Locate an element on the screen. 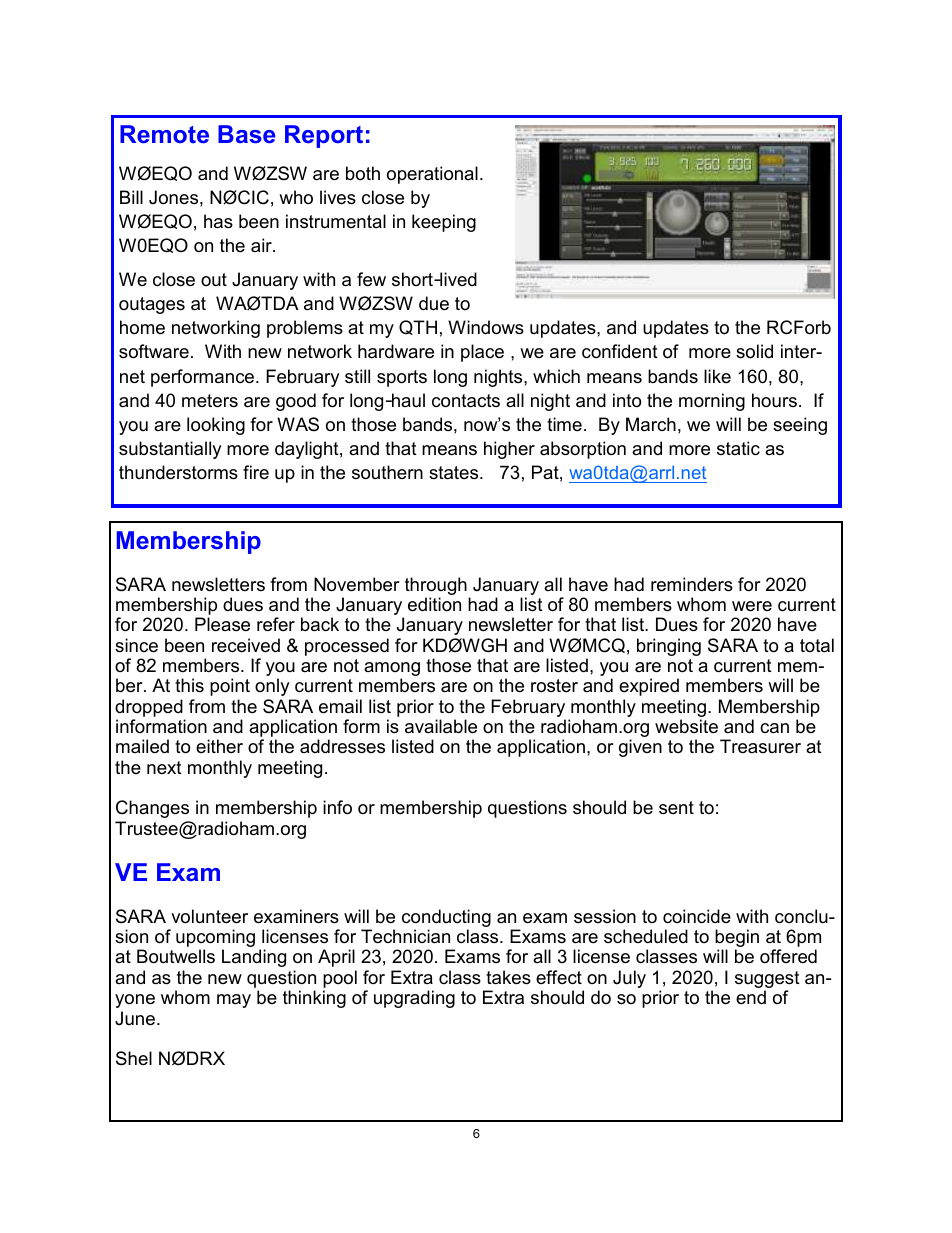  available is located at coordinates (441, 726).
